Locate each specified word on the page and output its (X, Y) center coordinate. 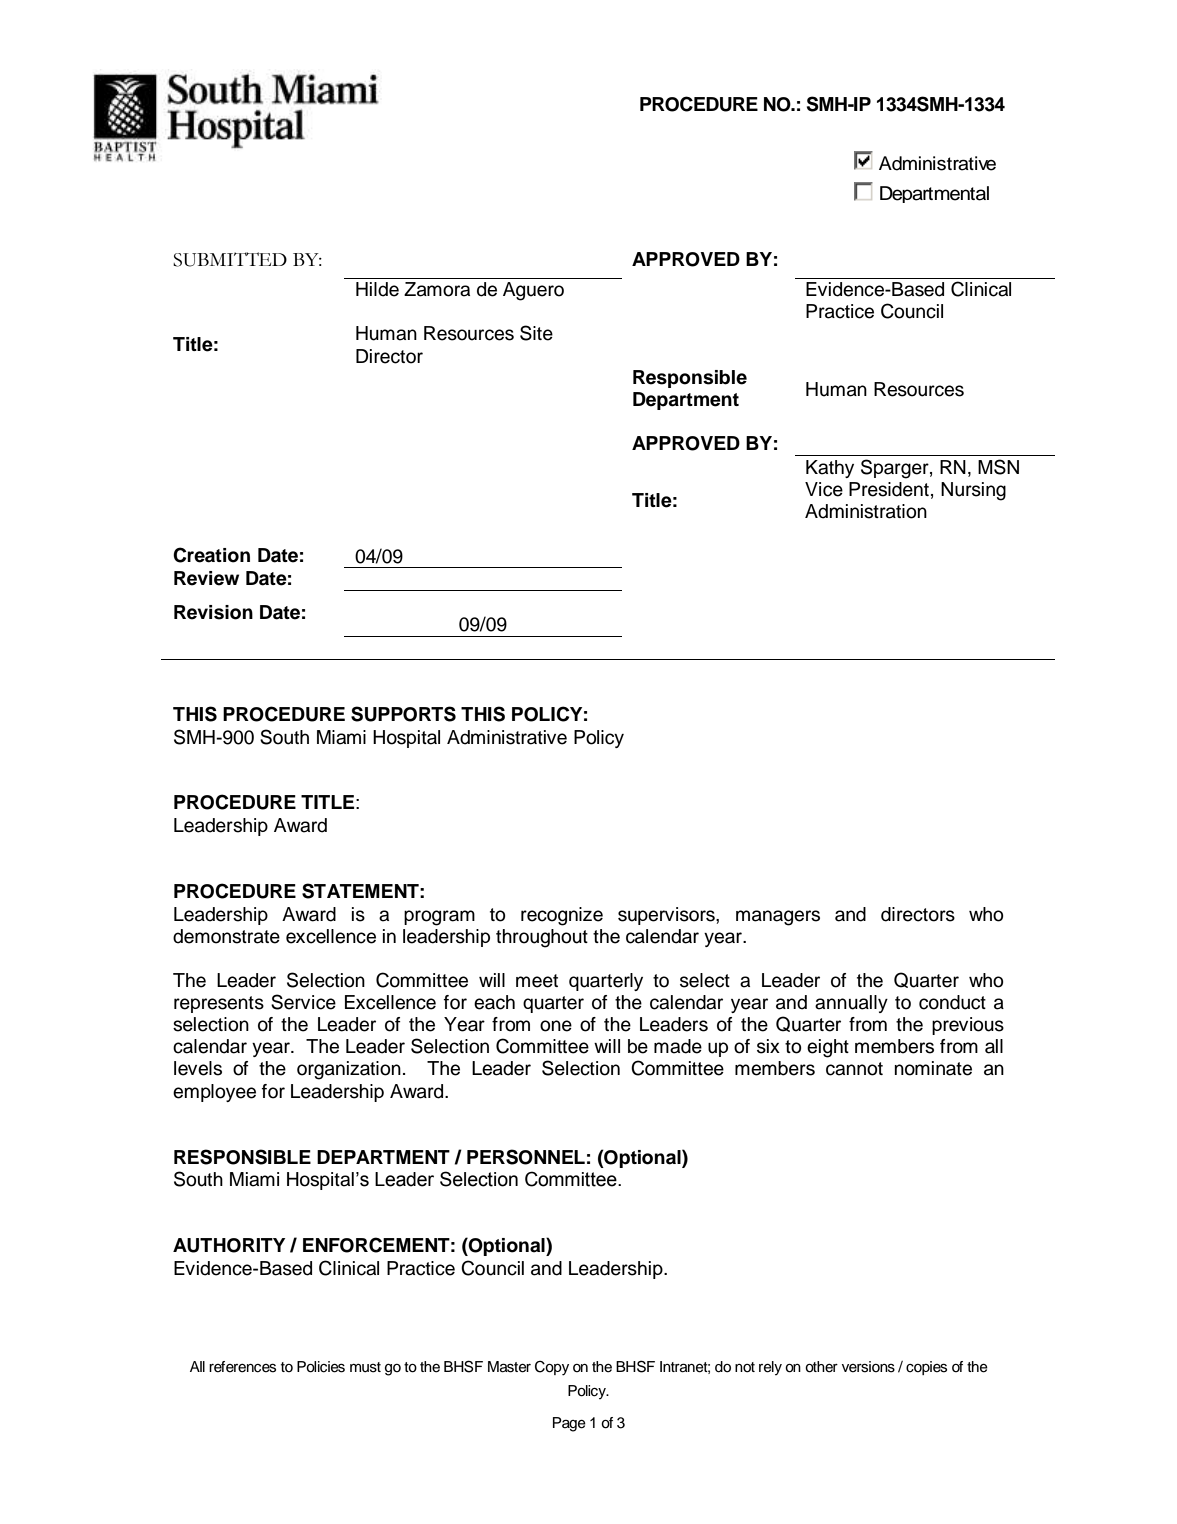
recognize (562, 916)
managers (778, 918)
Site (536, 333)
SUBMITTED (230, 259)
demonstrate (226, 936)
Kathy (830, 469)
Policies (321, 1367)
